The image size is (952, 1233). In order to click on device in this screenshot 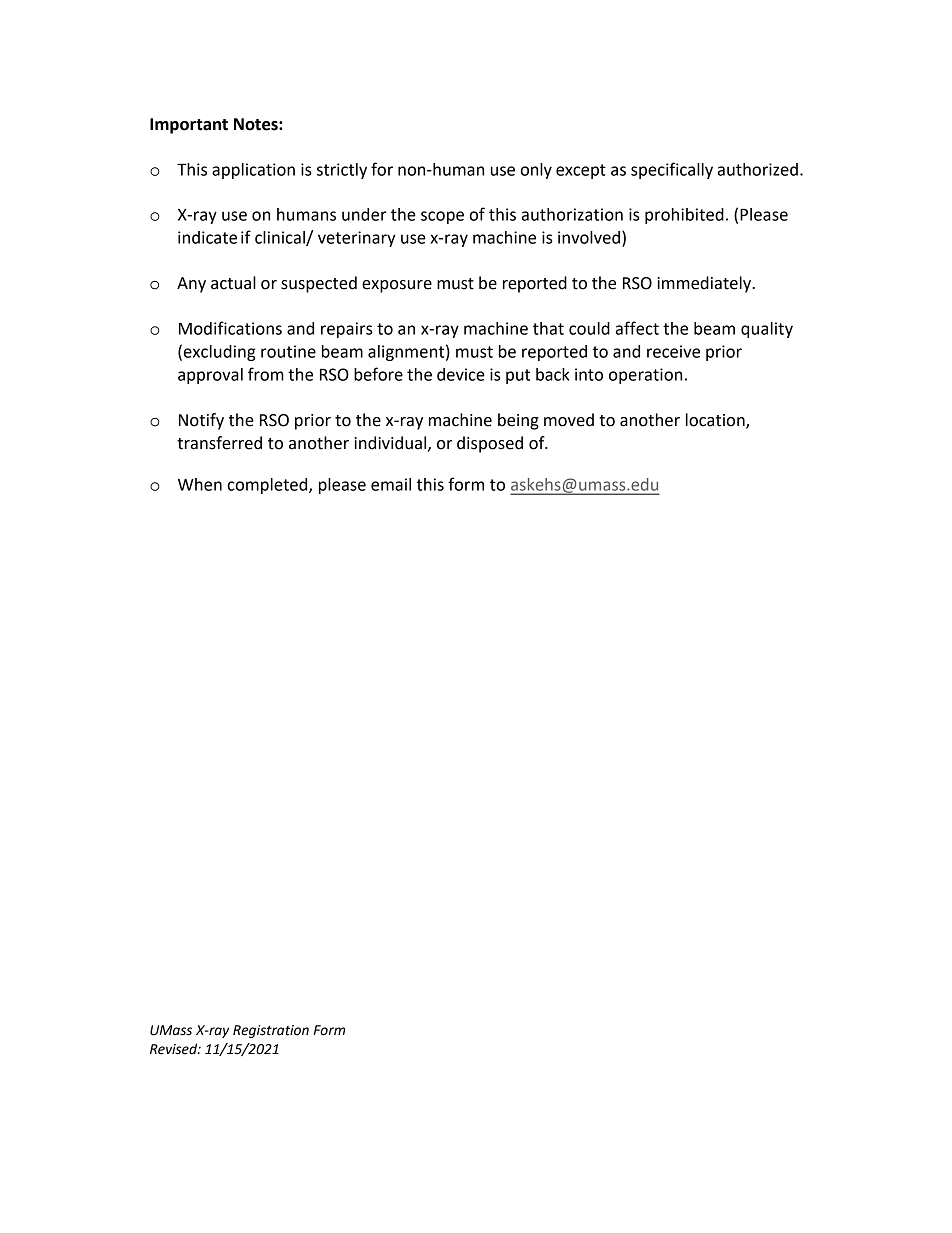, I will do `click(461, 374)`.
